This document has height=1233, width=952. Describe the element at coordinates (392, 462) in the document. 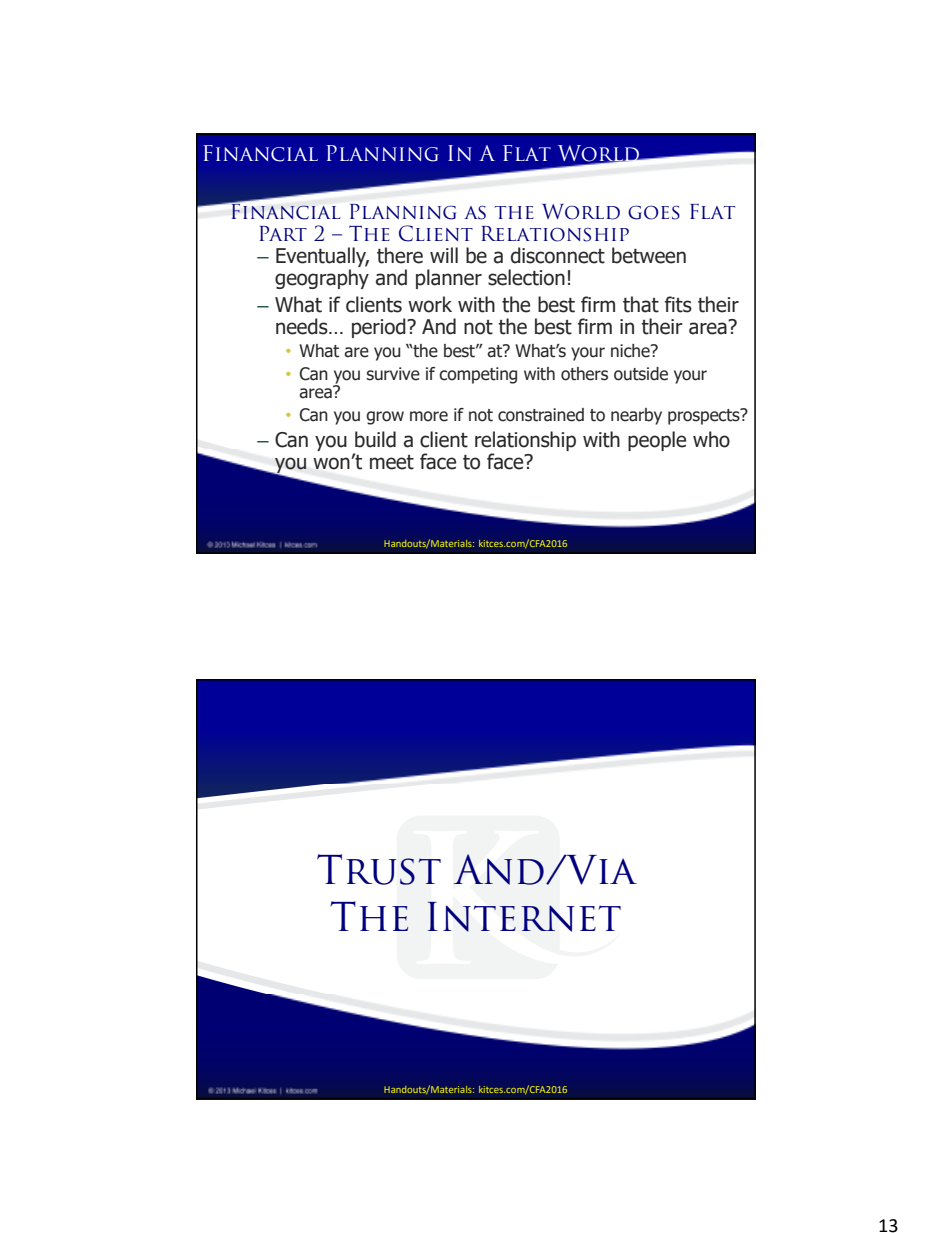

I see `meet` at that location.
